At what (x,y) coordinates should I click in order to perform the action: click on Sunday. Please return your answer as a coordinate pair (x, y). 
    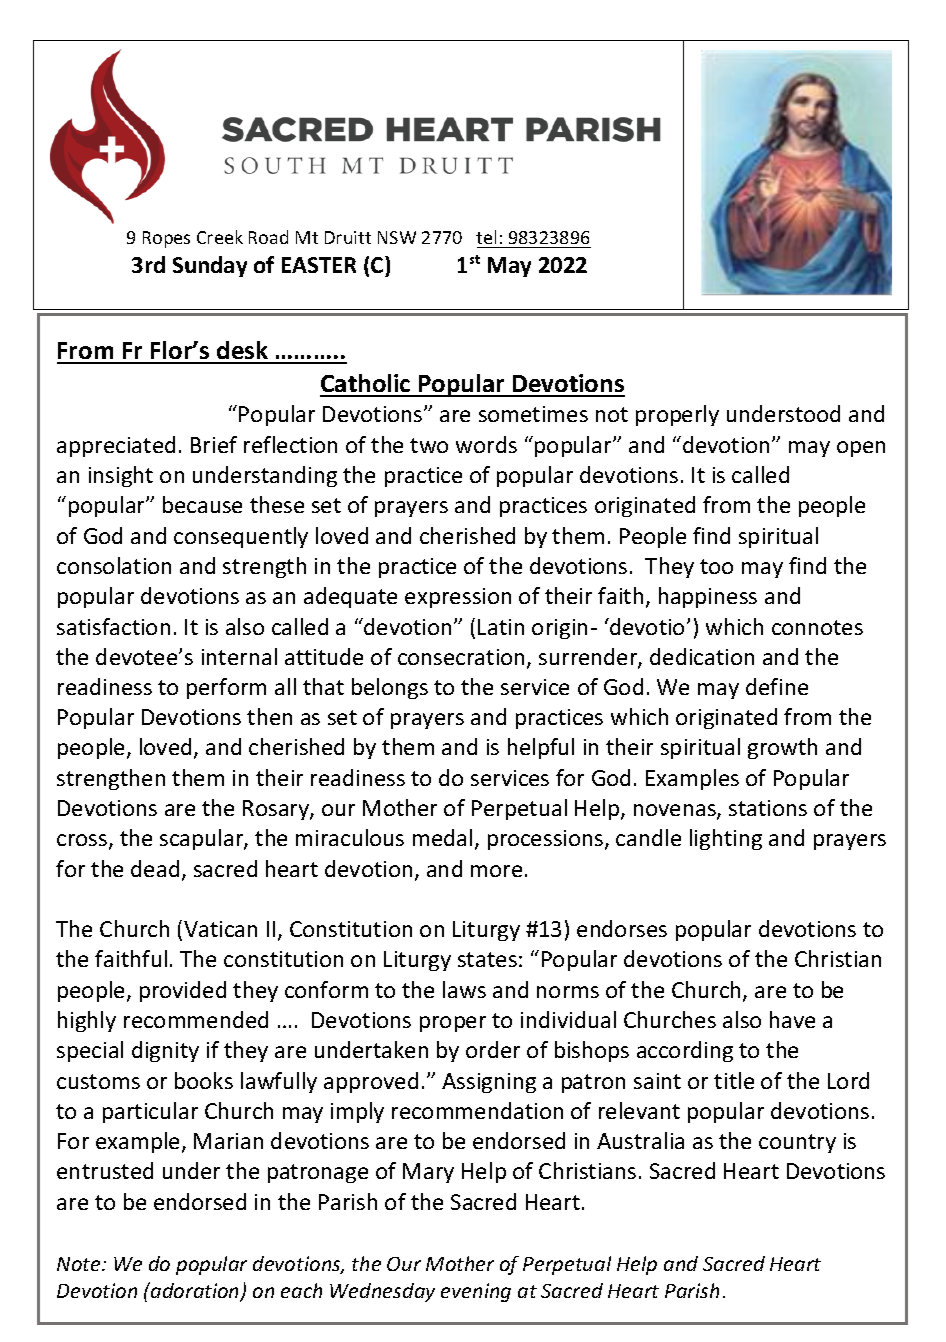
    Looking at the image, I should click on (210, 266).
